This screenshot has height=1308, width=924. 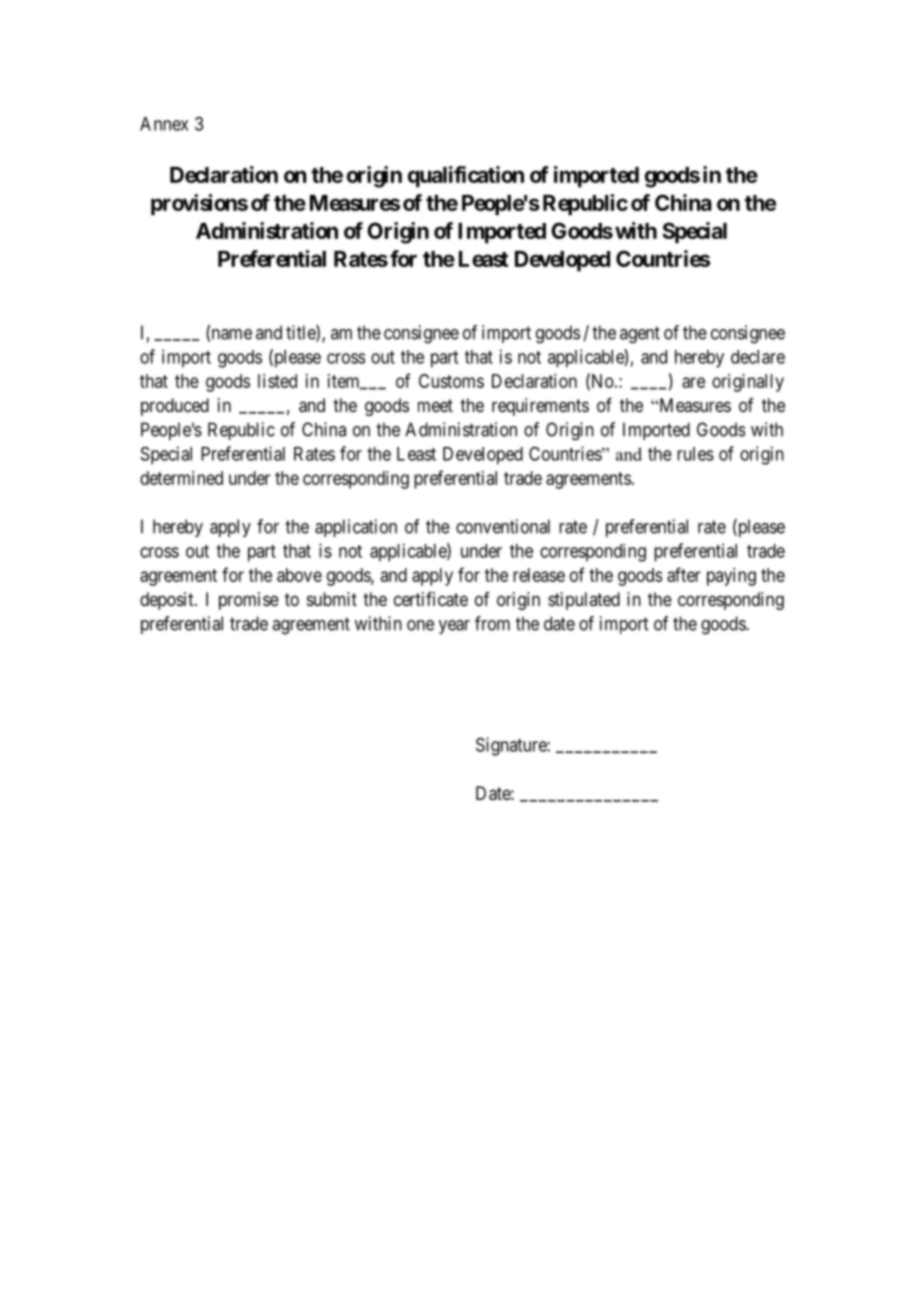 I want to click on agent, so click(x=640, y=335).
